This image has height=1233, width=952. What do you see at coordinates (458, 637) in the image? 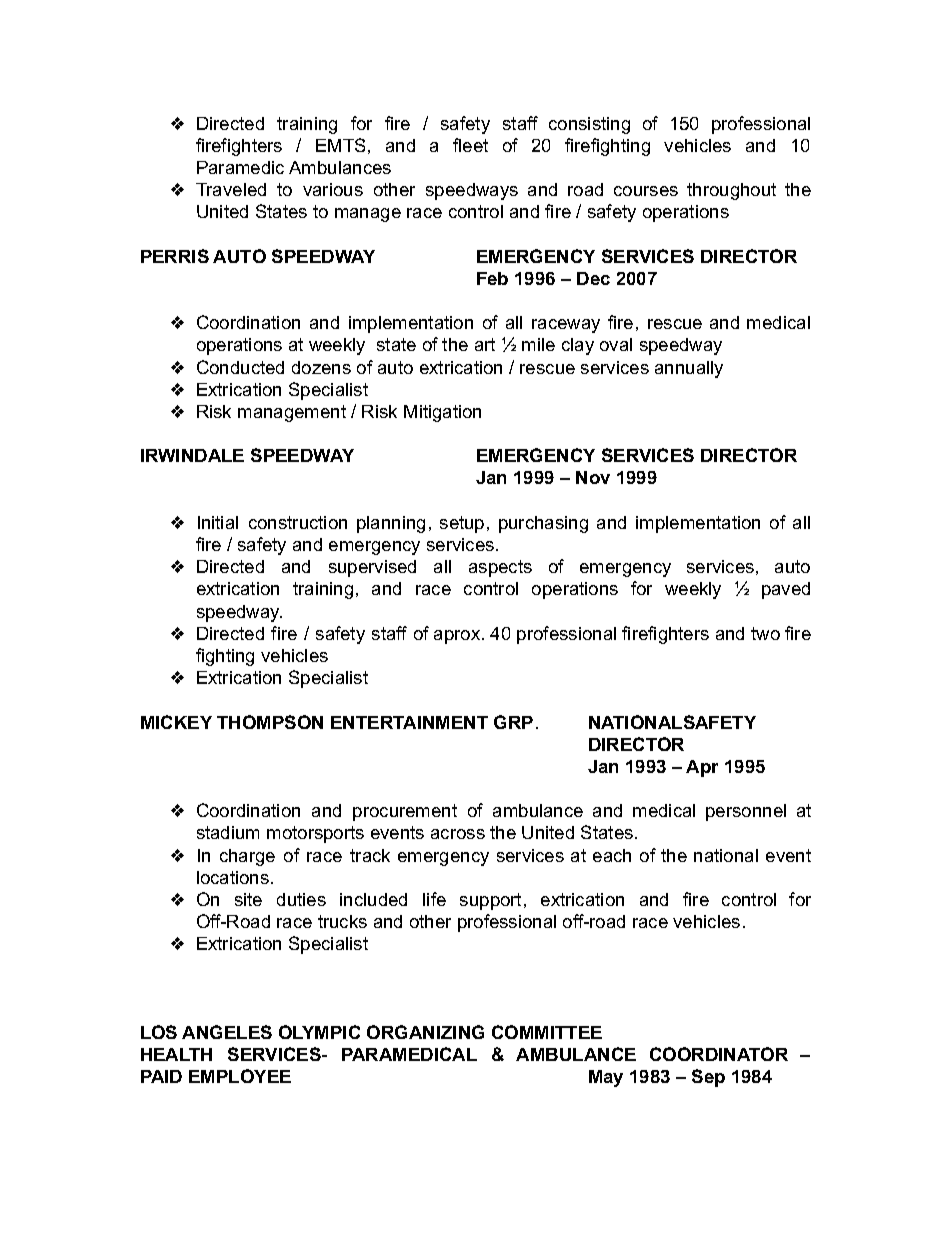
I see `aprox` at bounding box center [458, 637].
